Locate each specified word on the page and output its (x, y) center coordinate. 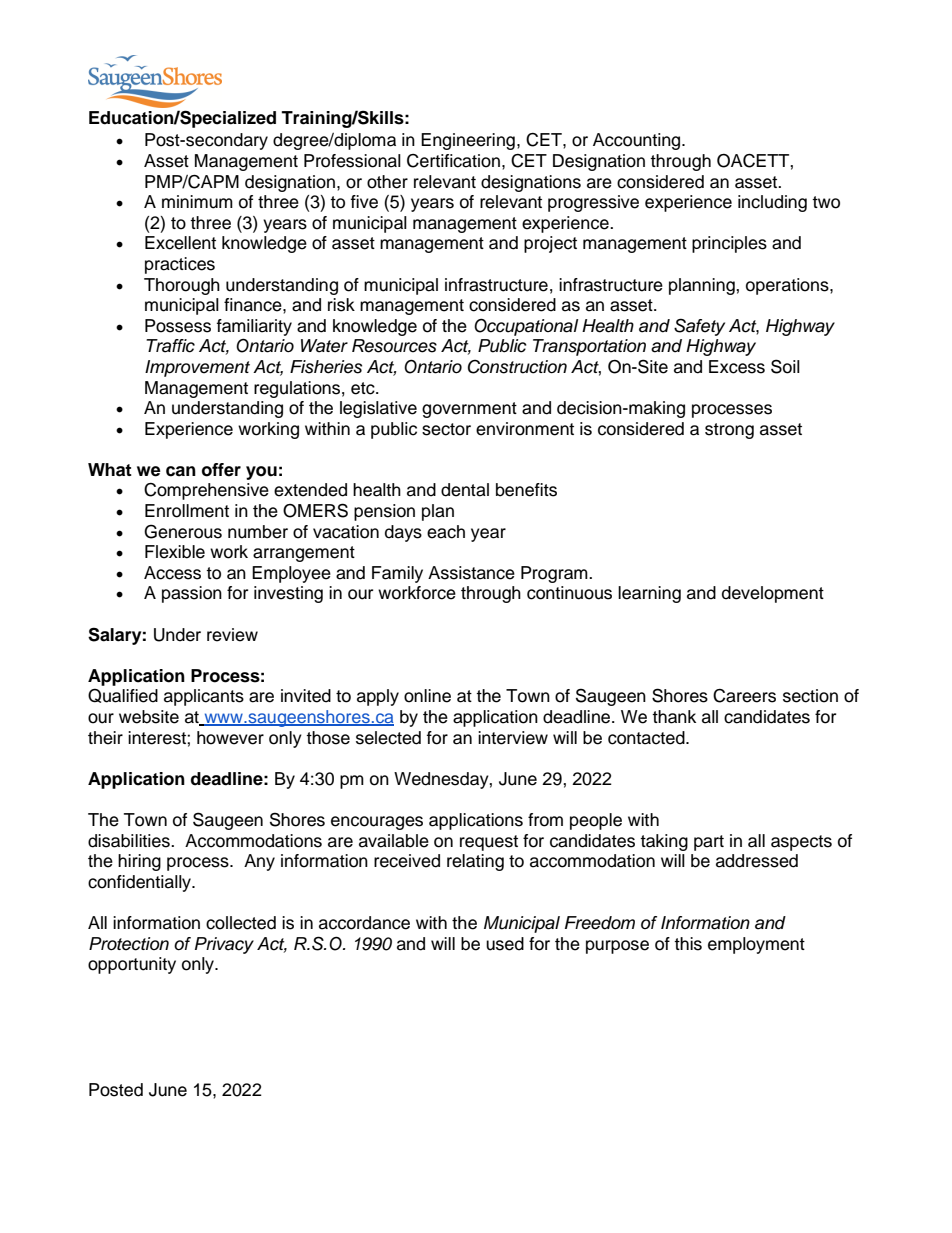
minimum (197, 202)
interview (513, 738)
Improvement (197, 368)
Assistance (471, 573)
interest (158, 738)
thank (674, 717)
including (772, 203)
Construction (517, 366)
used (505, 944)
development (773, 594)
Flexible (175, 552)
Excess (737, 367)
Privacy (224, 945)
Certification (453, 161)
